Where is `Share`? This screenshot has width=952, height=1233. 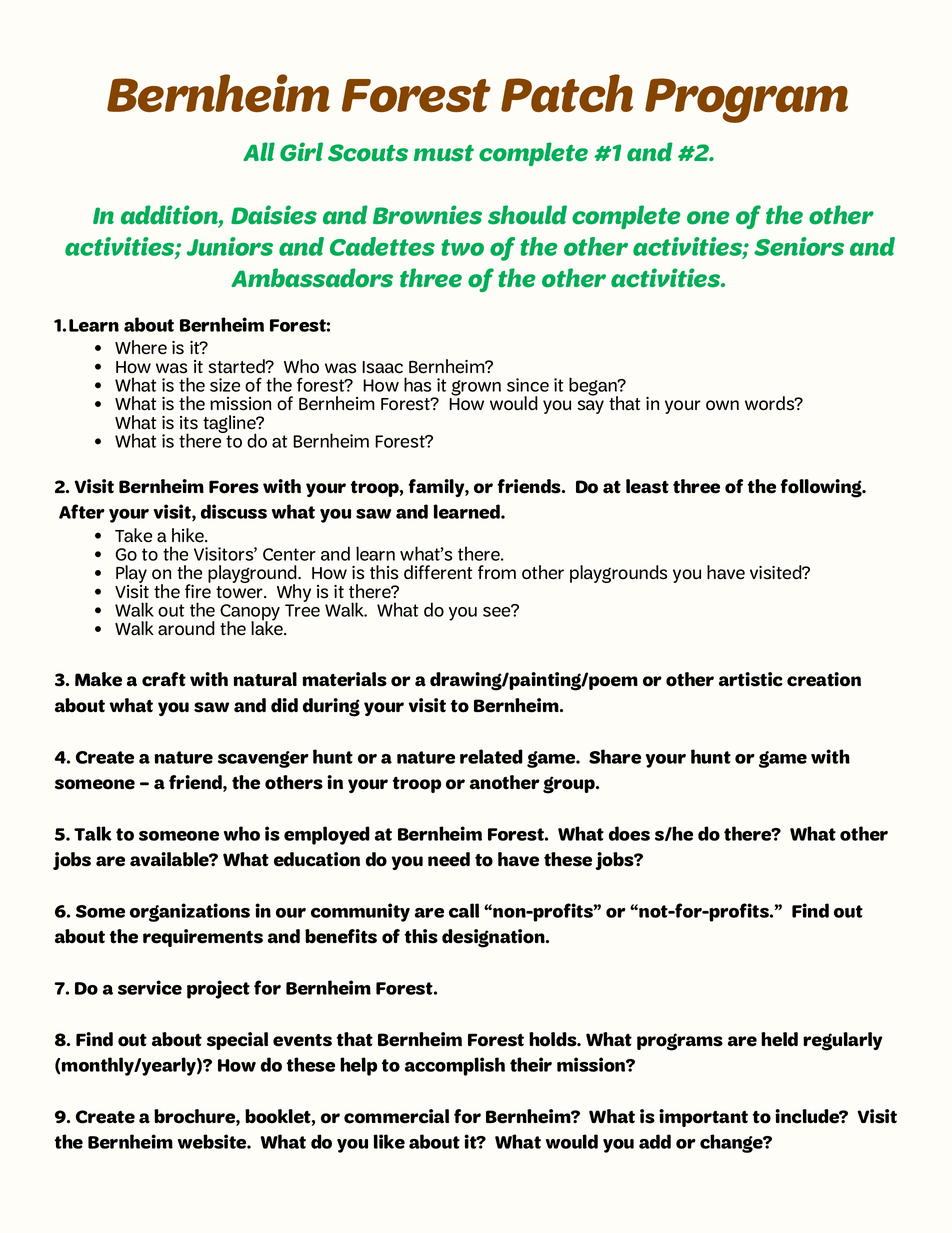
Share is located at coordinates (615, 756).
